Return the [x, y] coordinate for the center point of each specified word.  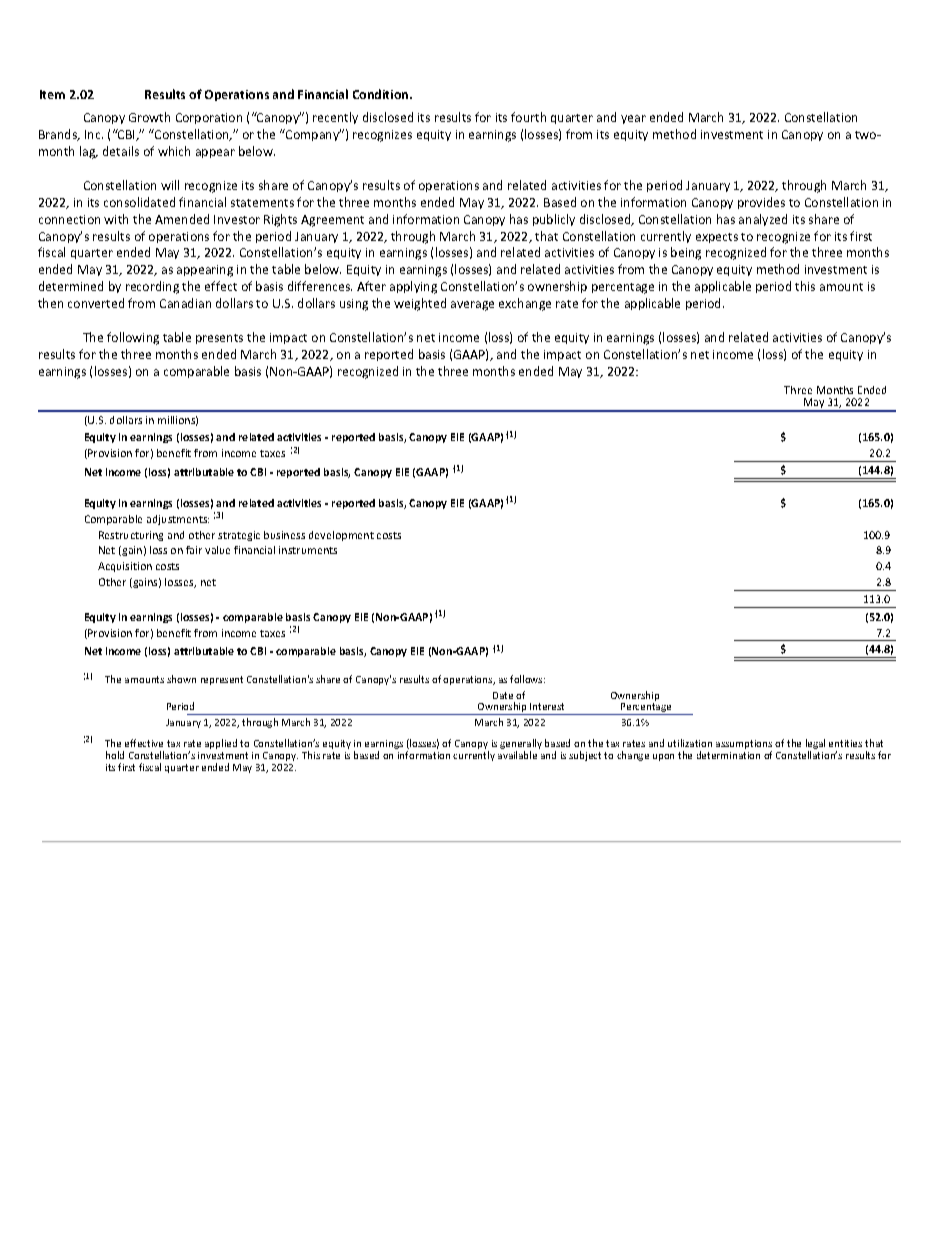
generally [521, 744]
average [472, 306]
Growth [149, 117]
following [133, 338]
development [341, 536]
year [633, 119]
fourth [528, 117]
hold [115, 755]
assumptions [744, 744]
